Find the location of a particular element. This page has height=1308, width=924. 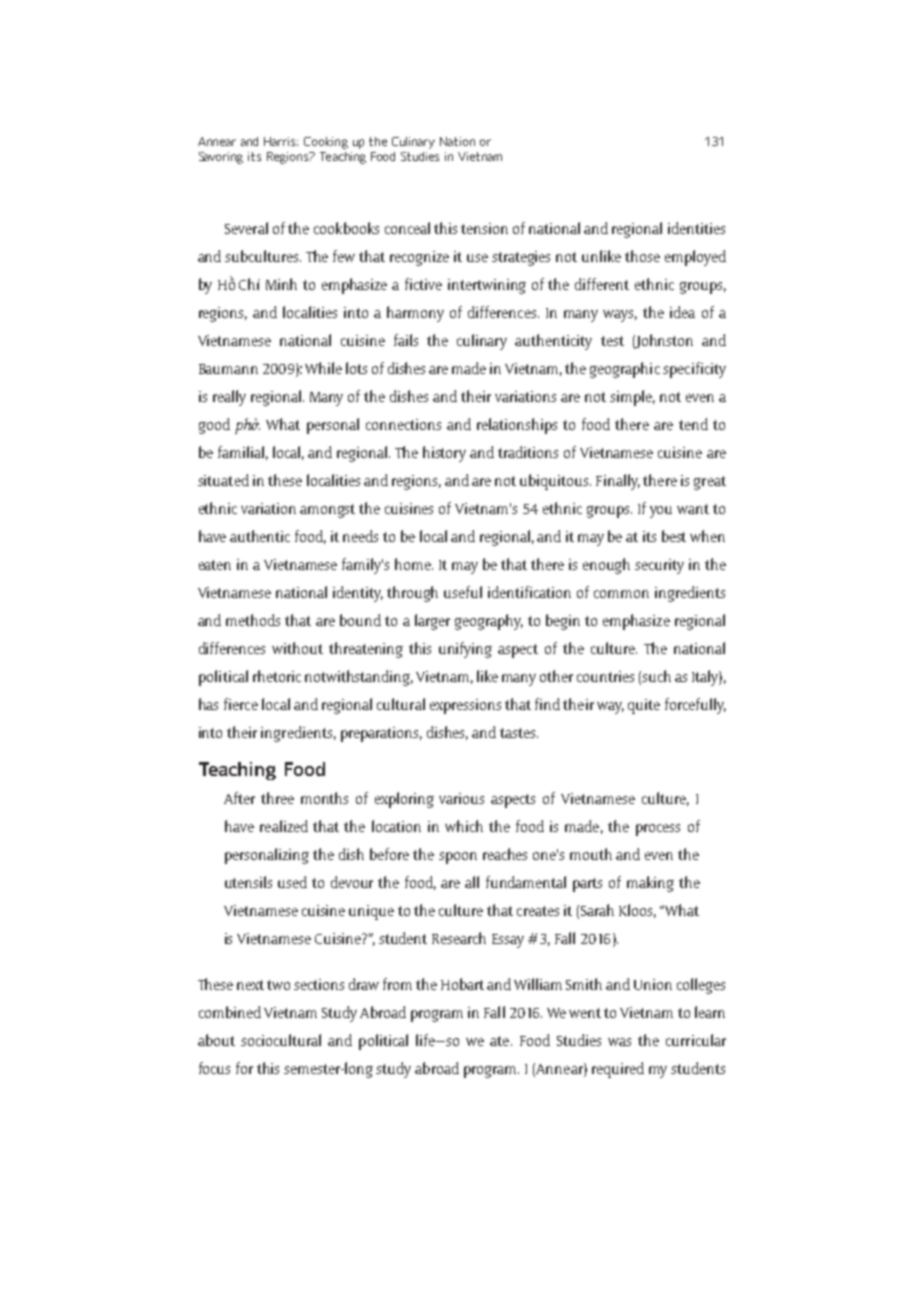

Harris is located at coordinates (281, 141).
